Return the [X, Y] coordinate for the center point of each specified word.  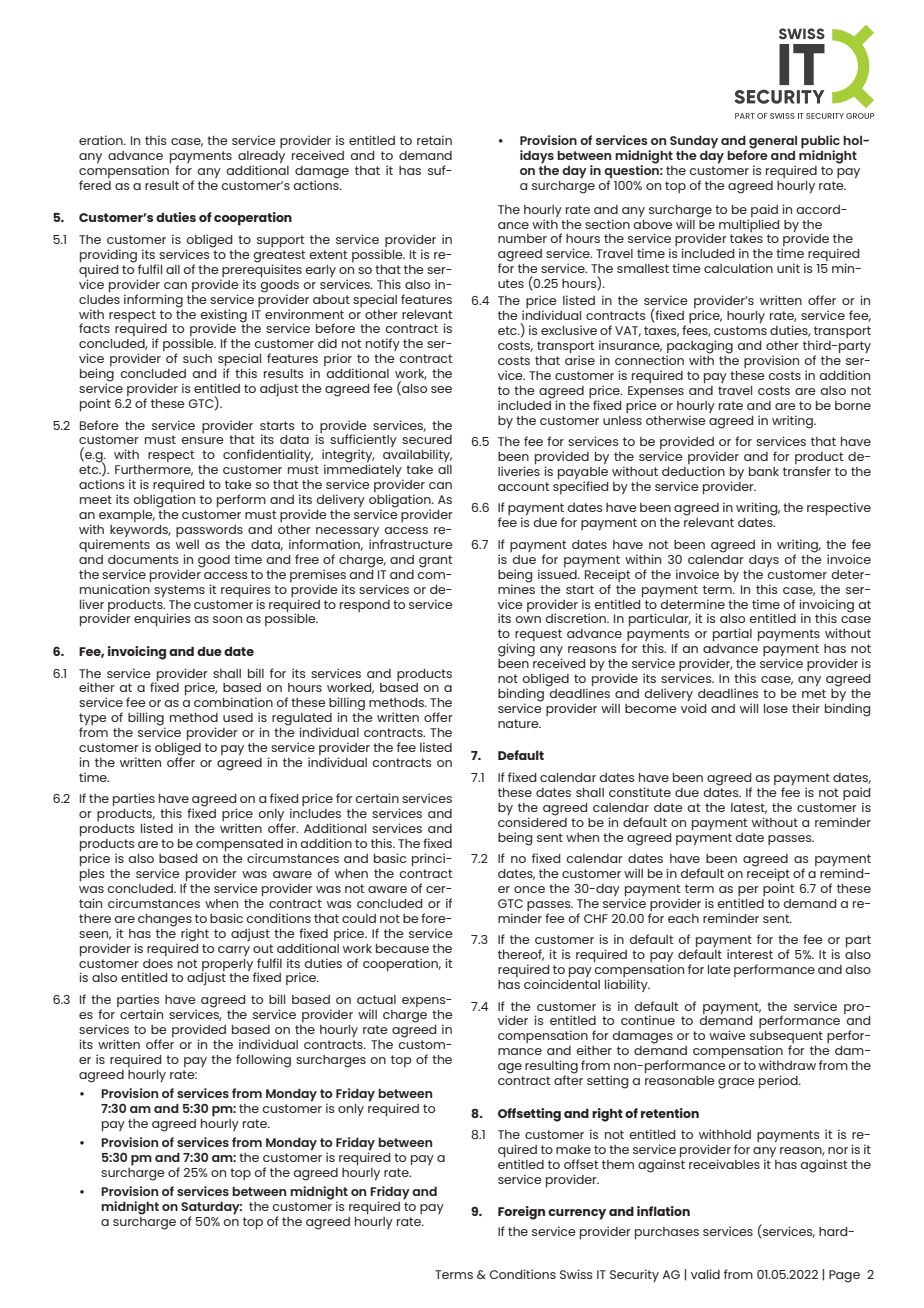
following [263, 1061]
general [773, 142]
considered [532, 821]
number [522, 238]
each [683, 918]
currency [577, 1214]
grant [435, 561]
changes [165, 921]
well [187, 544]
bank [764, 471]
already [261, 158]
